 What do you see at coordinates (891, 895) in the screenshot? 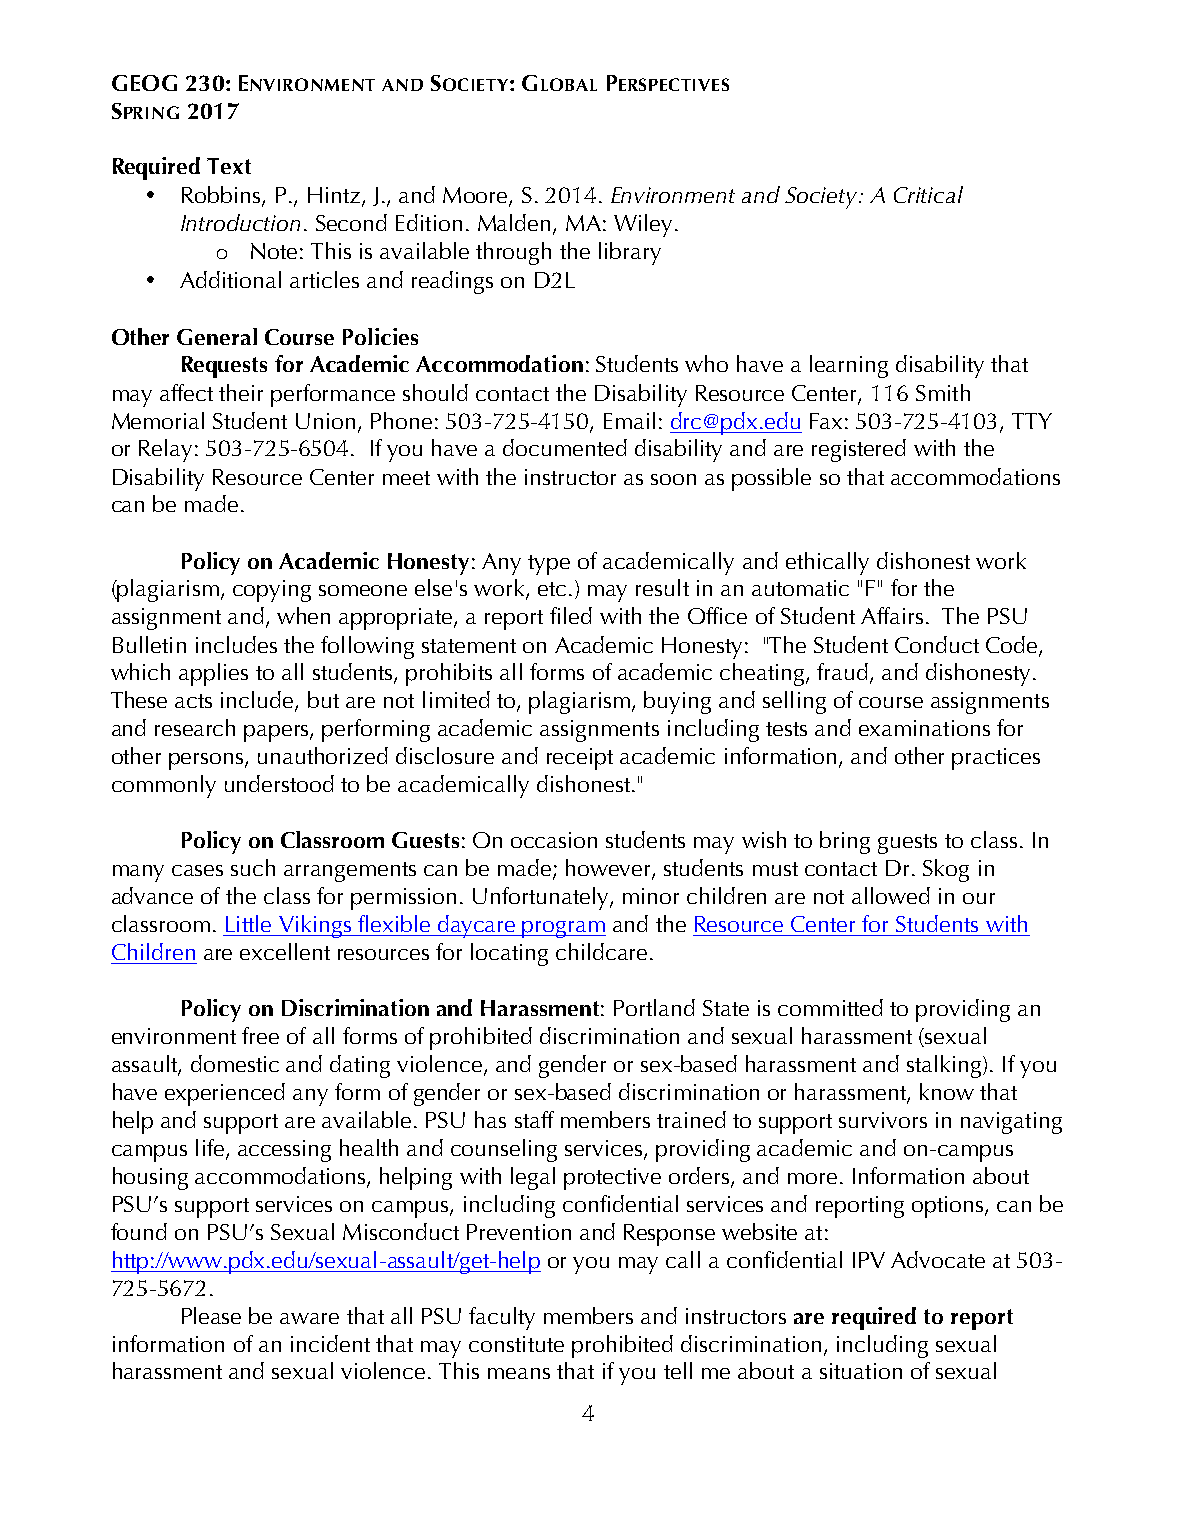
I see `allowed` at bounding box center [891, 895].
